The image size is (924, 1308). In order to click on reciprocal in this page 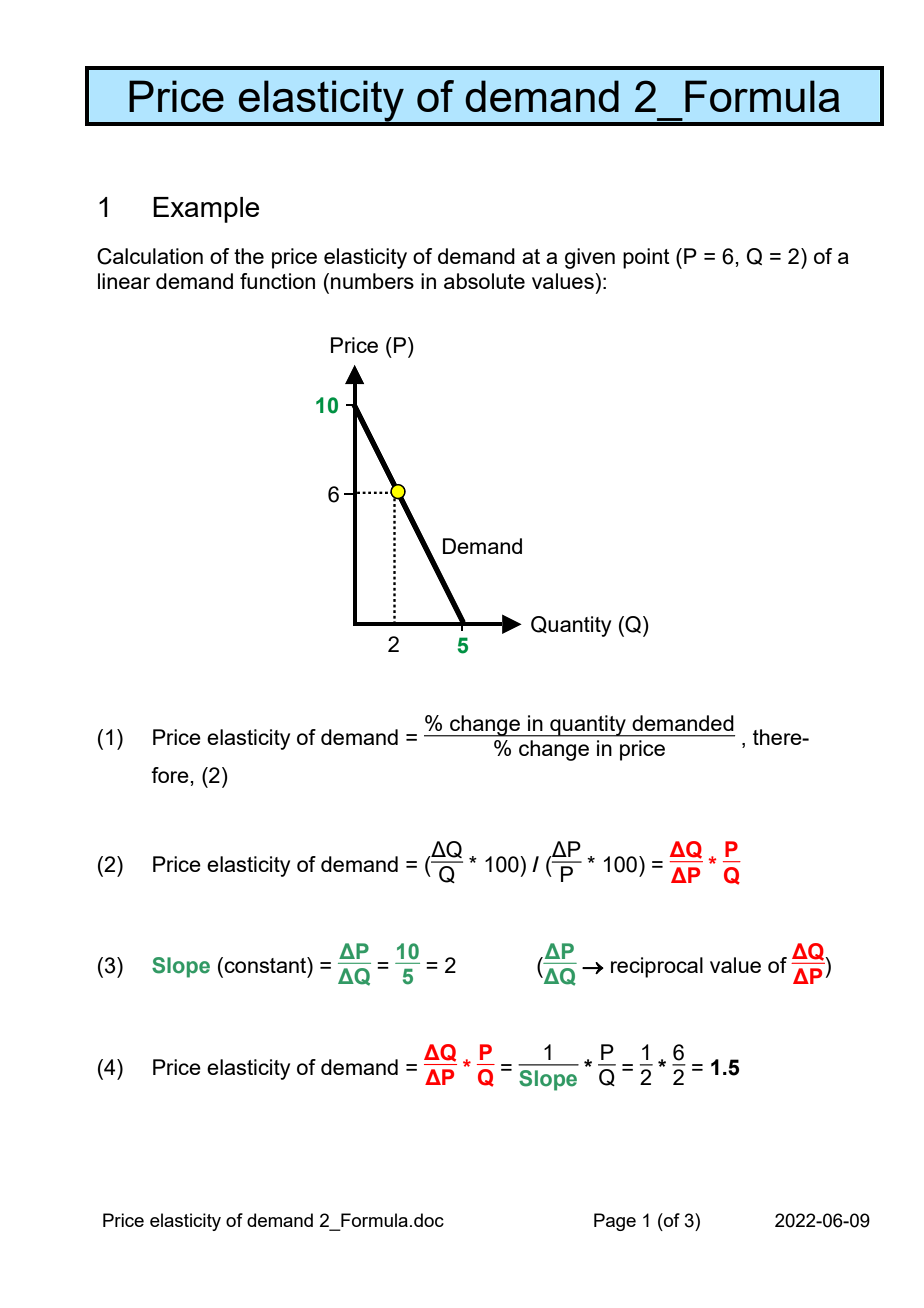, I will do `click(657, 967)`.
